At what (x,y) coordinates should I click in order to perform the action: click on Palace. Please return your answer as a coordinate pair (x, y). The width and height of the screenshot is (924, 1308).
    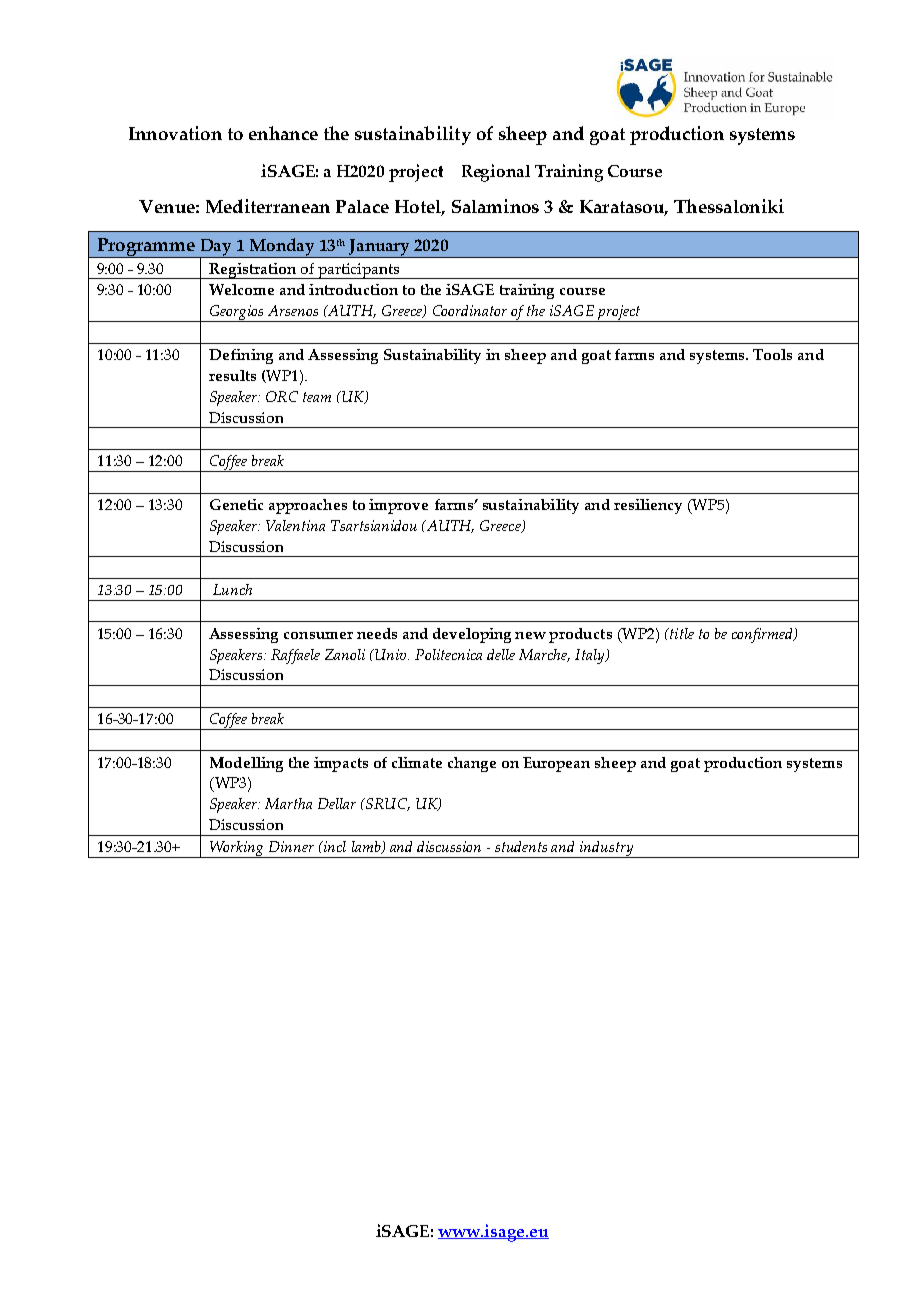
    Looking at the image, I should click on (362, 206).
